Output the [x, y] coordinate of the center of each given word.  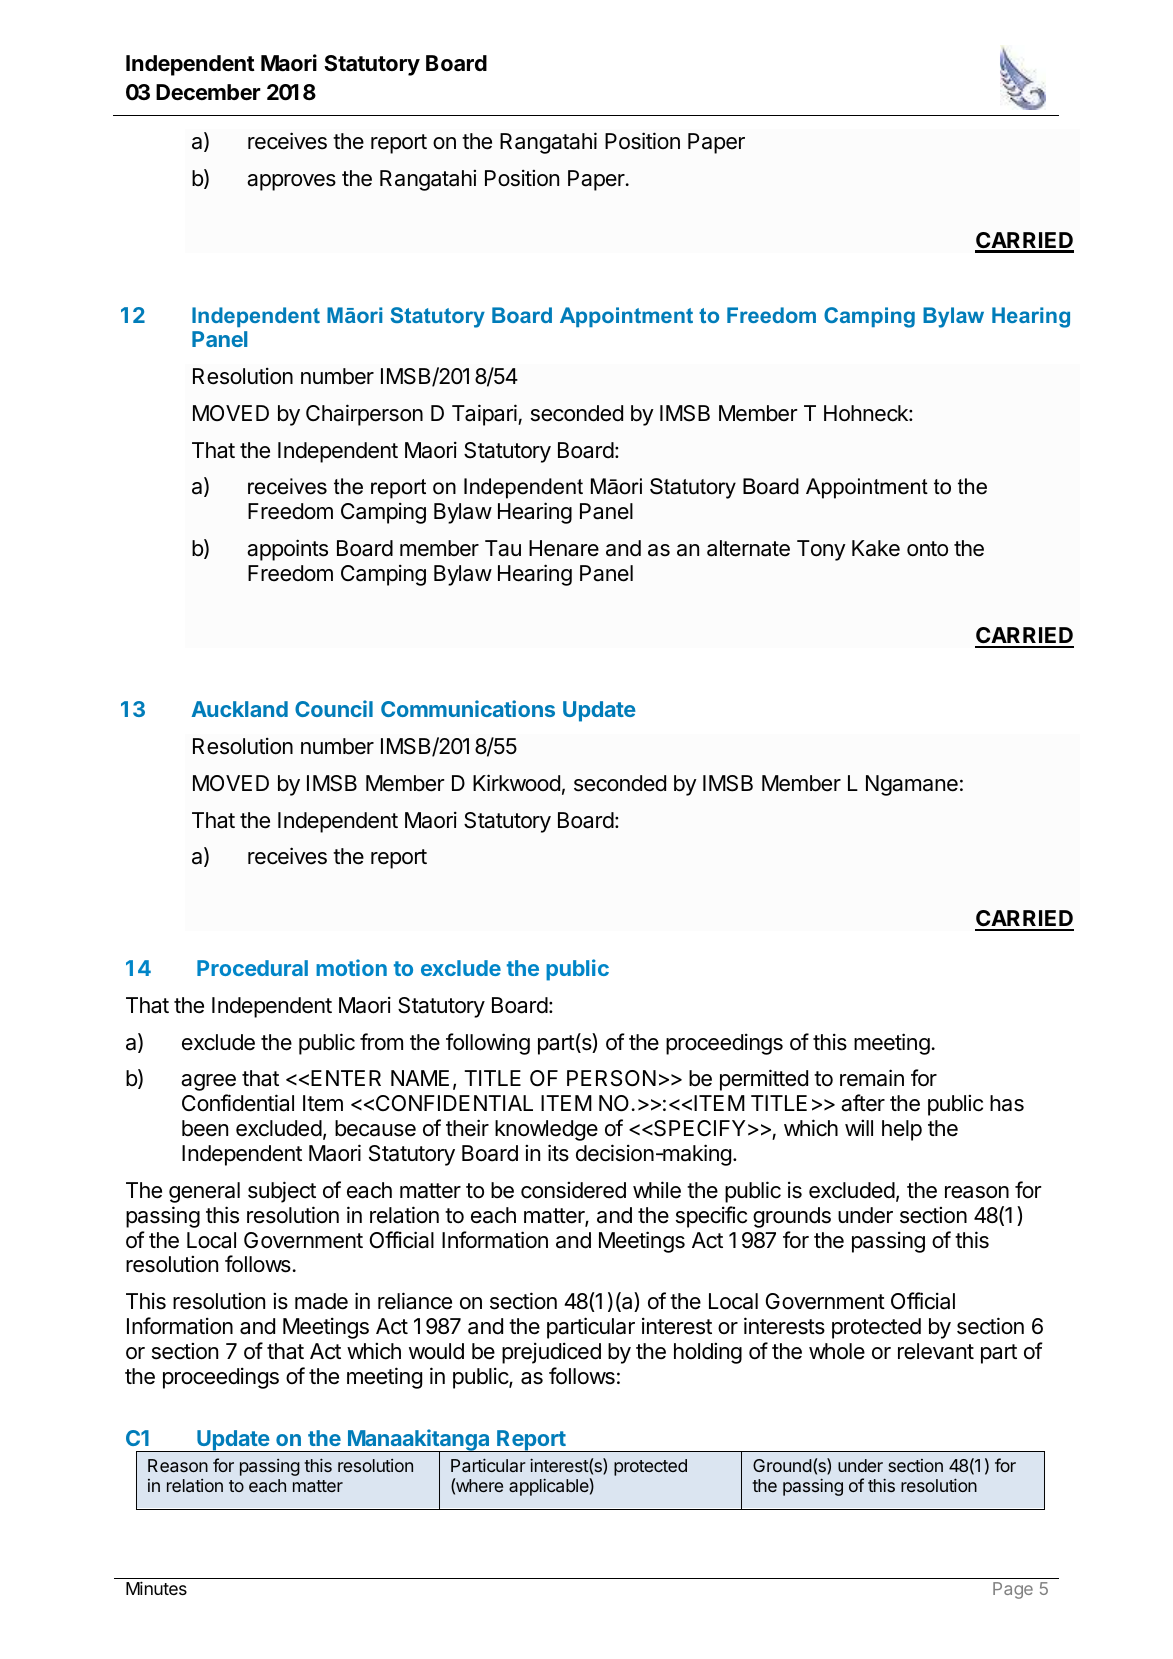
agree [208, 1082]
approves [291, 182]
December [208, 92]
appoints [287, 550]
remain [872, 1078]
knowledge [546, 1130]
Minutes [156, 1588]
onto [927, 549]
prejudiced [551, 1353]
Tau [503, 548]
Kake [876, 548]
